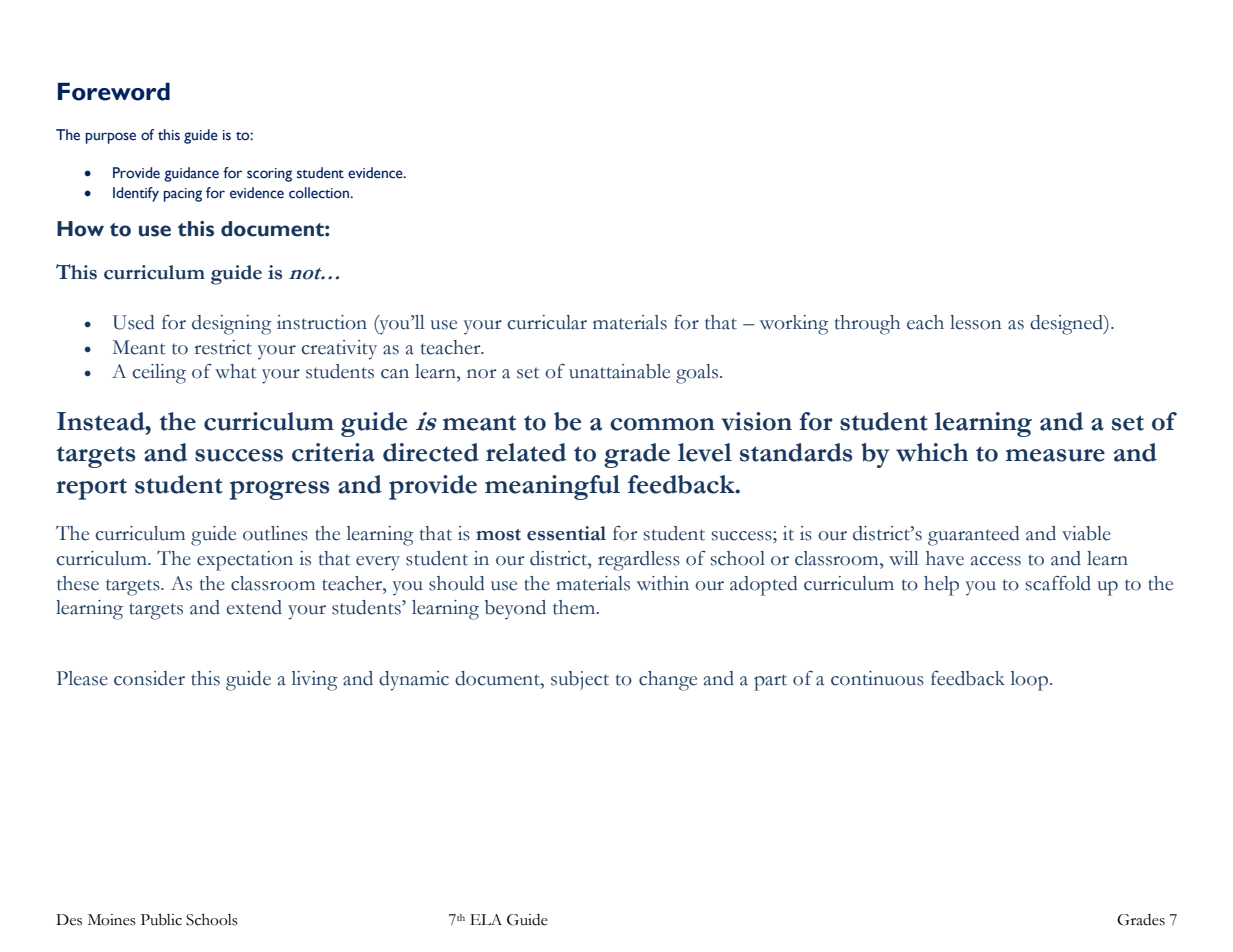 This screenshot has width=1233, height=952. I want to click on consider, so click(149, 678).
